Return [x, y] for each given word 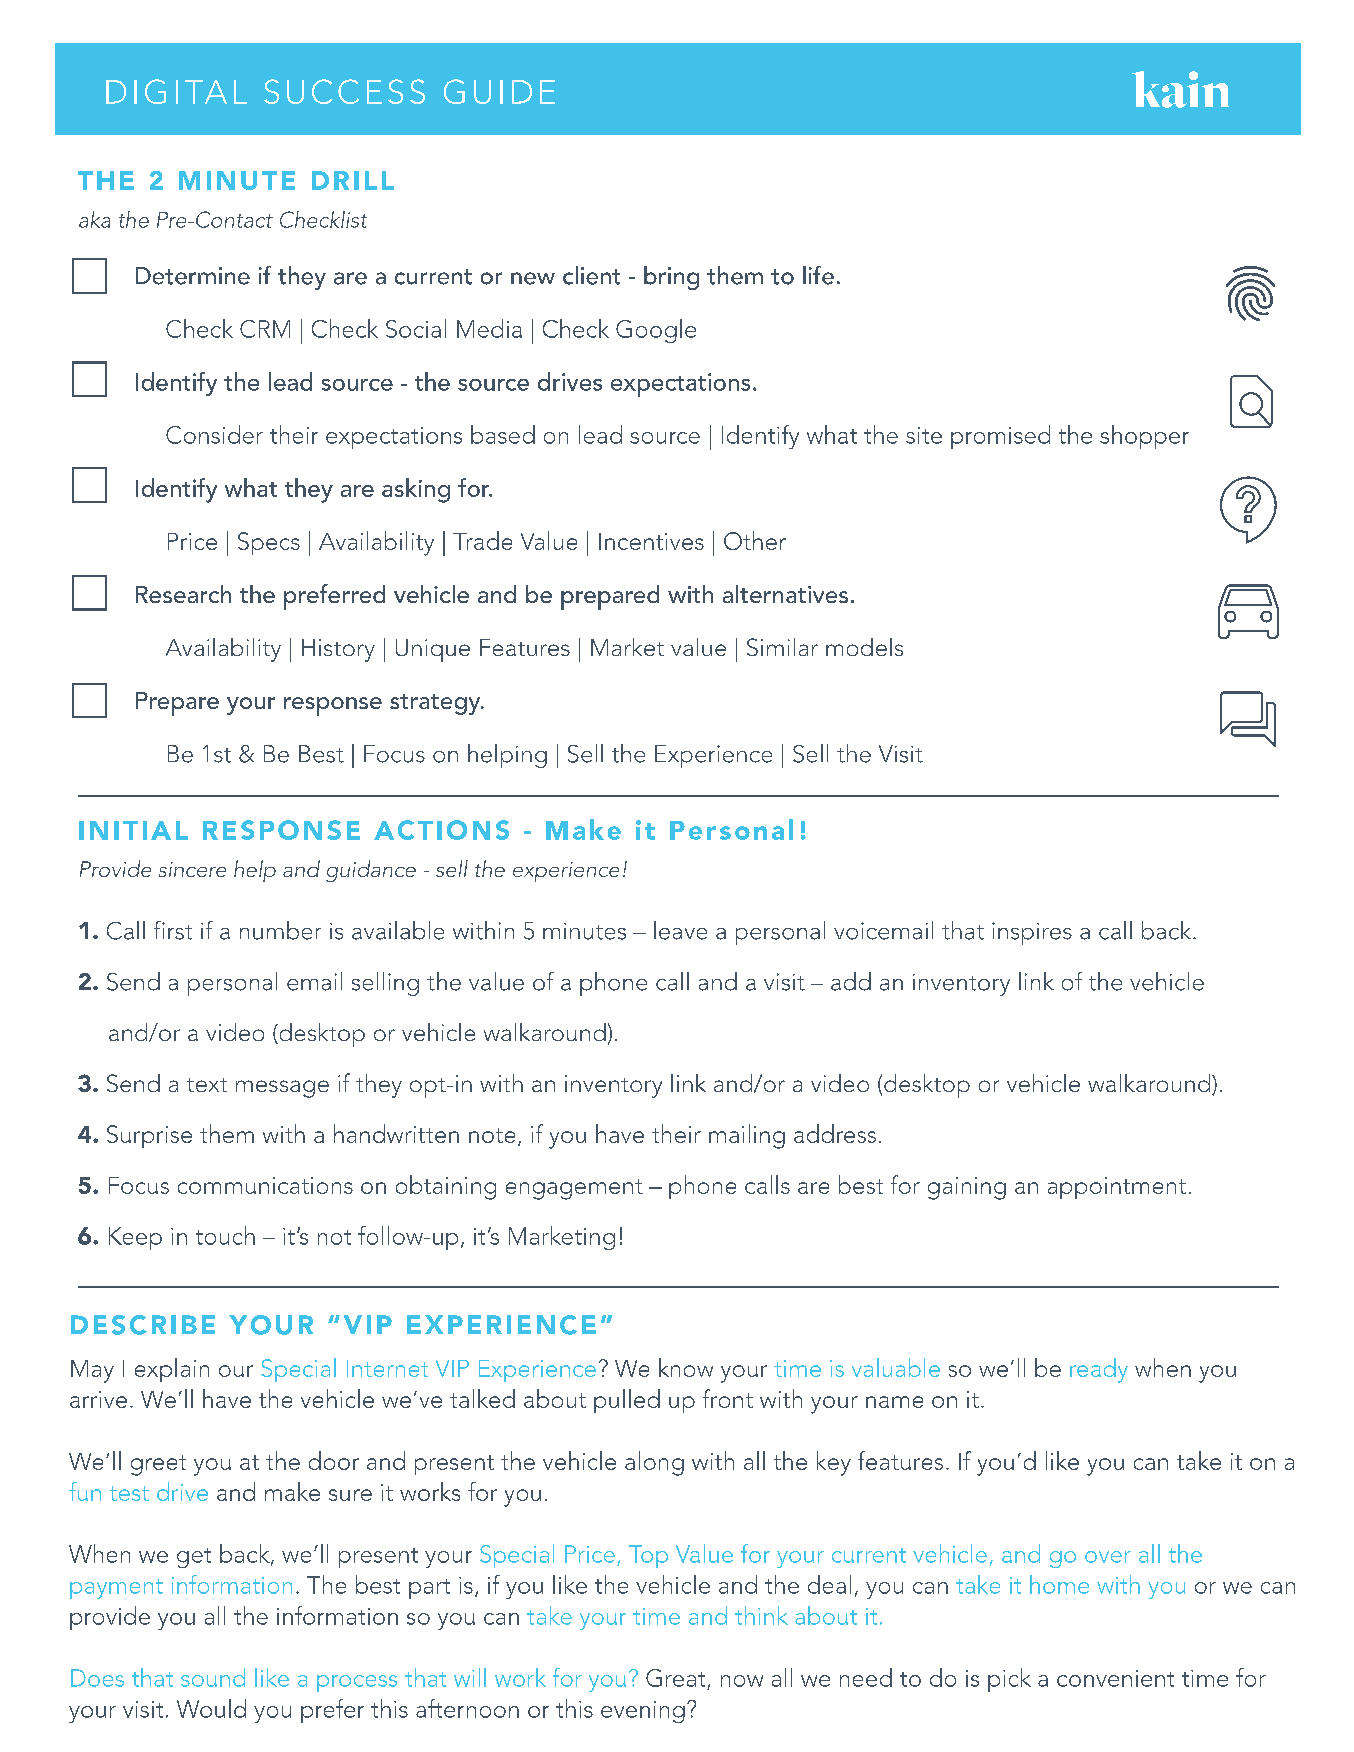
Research [183, 594]
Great [675, 1678]
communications [265, 1185]
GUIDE [499, 91]
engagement [574, 1189]
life [818, 275]
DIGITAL [176, 91]
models [864, 647]
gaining [967, 1188]
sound [213, 1677]
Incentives [651, 541]
